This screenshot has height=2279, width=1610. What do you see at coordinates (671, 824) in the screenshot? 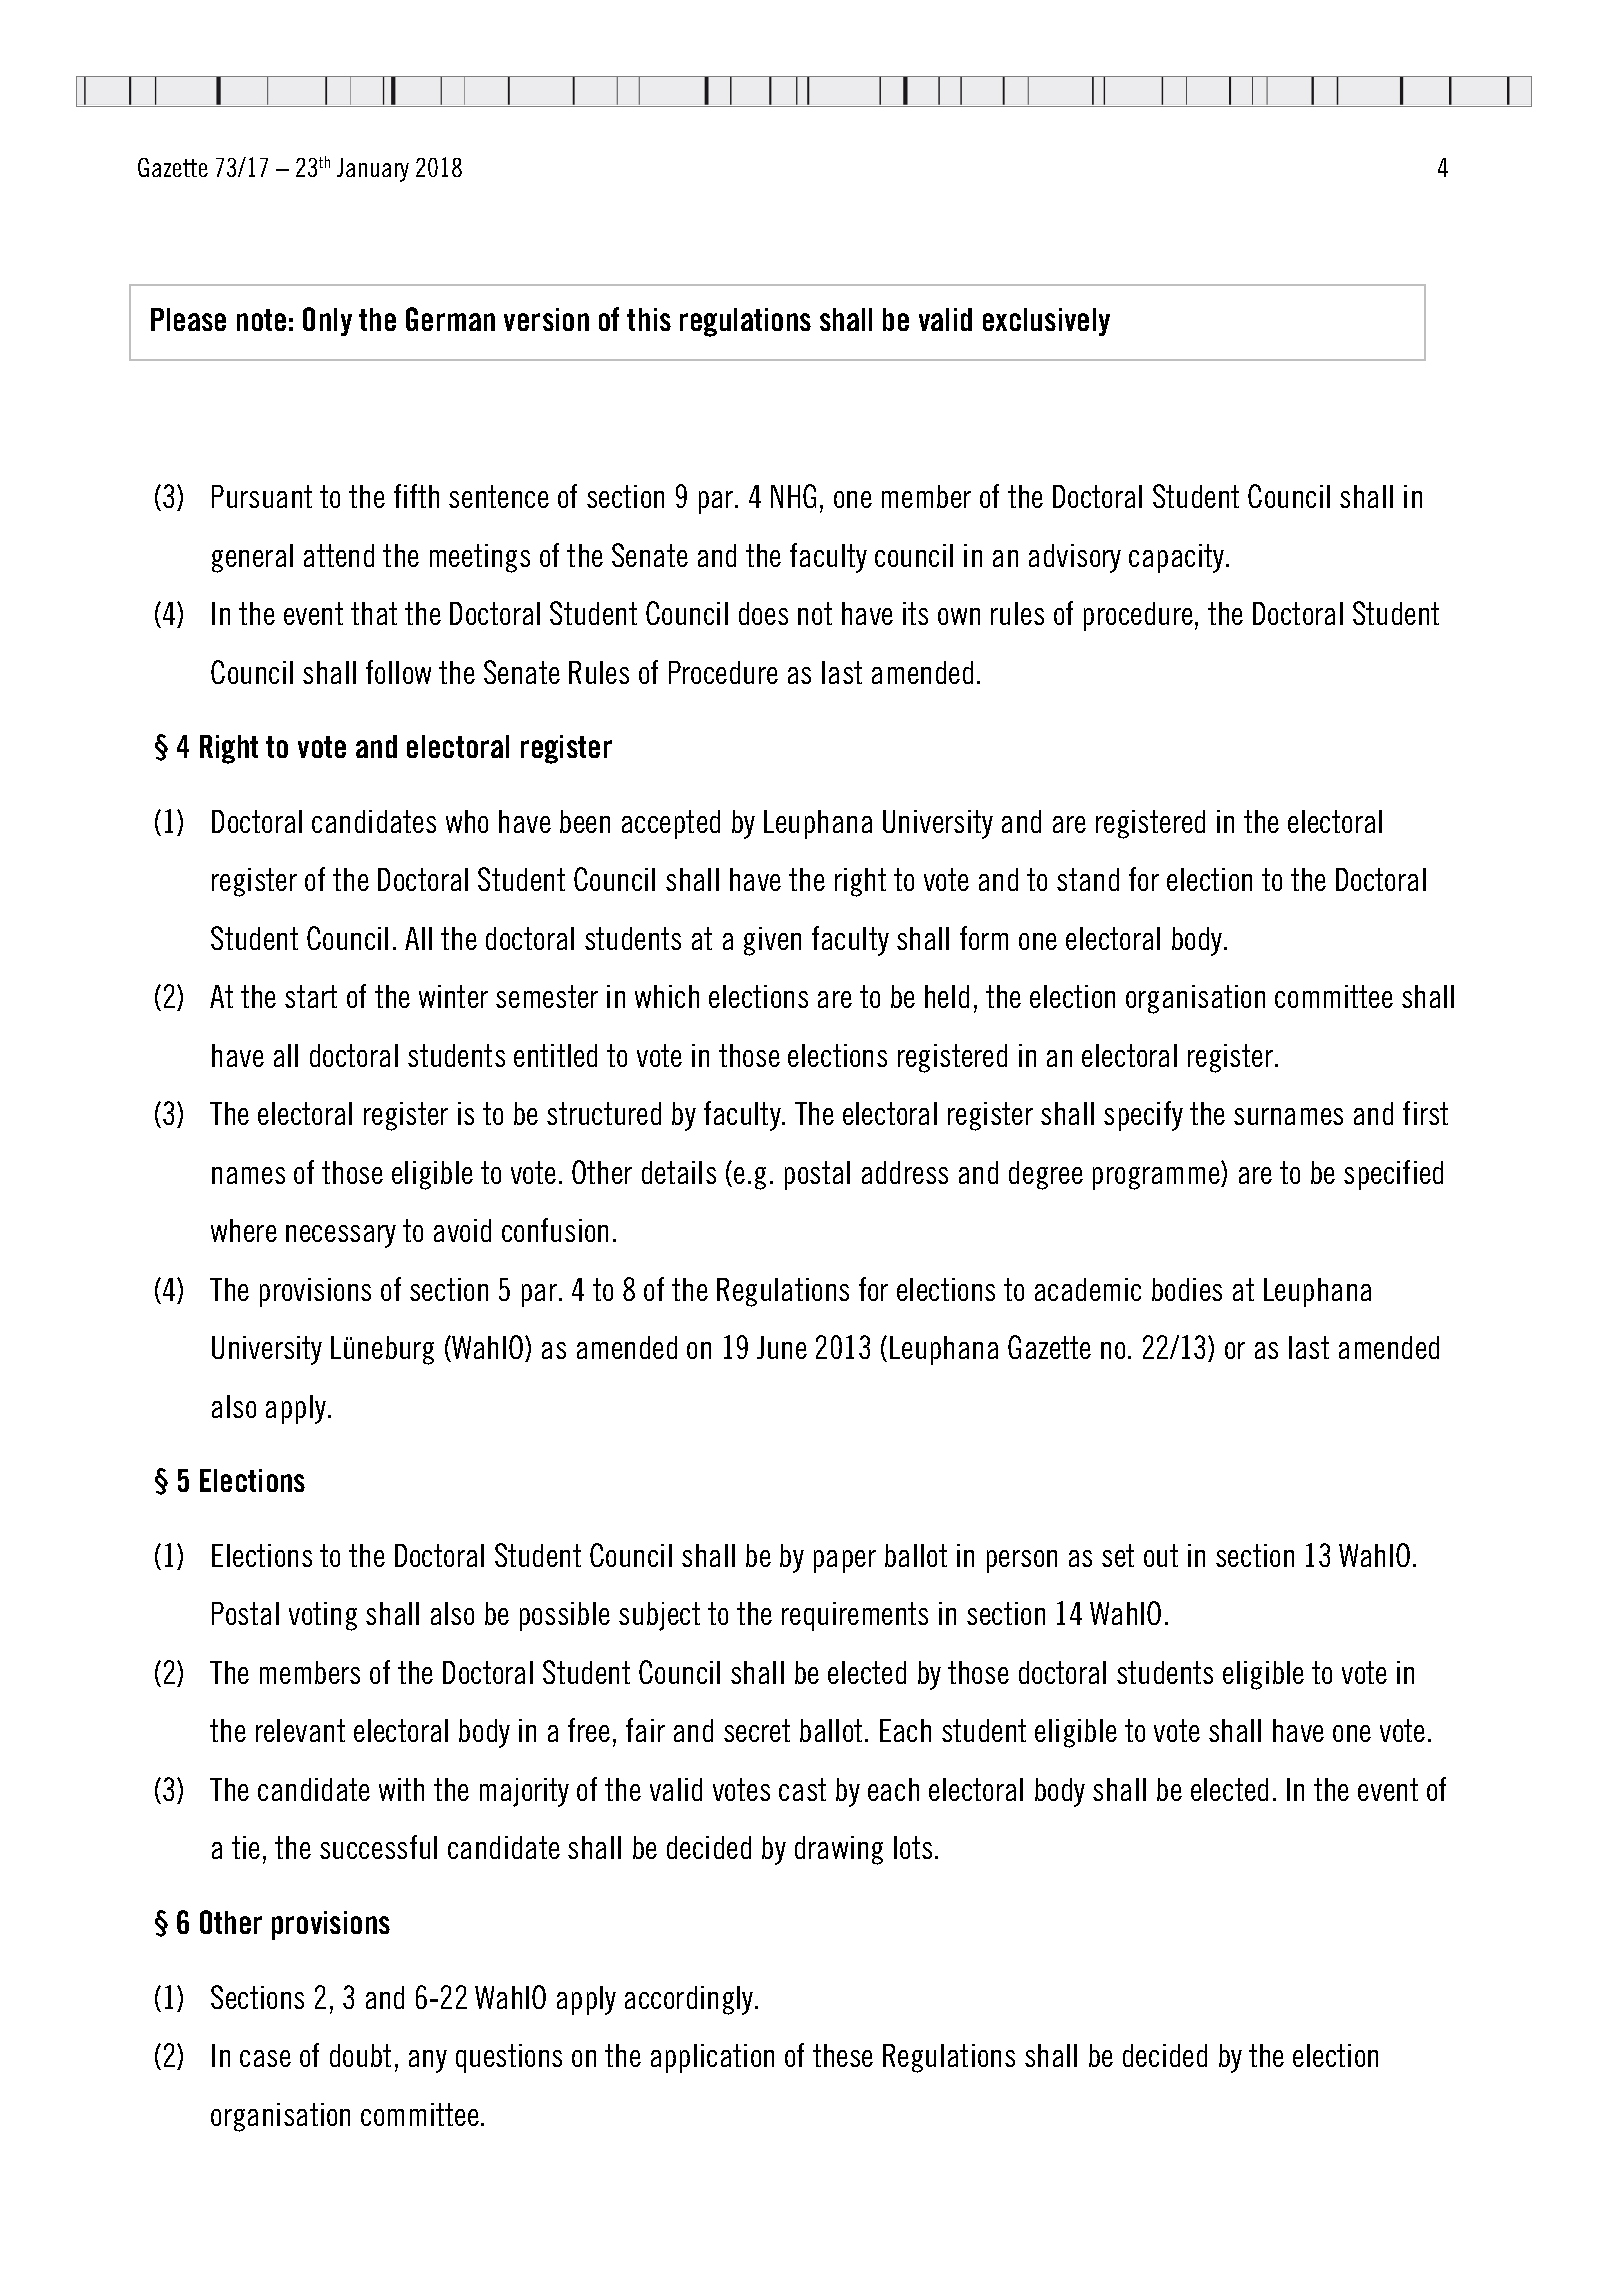
I see `accepted` at bounding box center [671, 824].
